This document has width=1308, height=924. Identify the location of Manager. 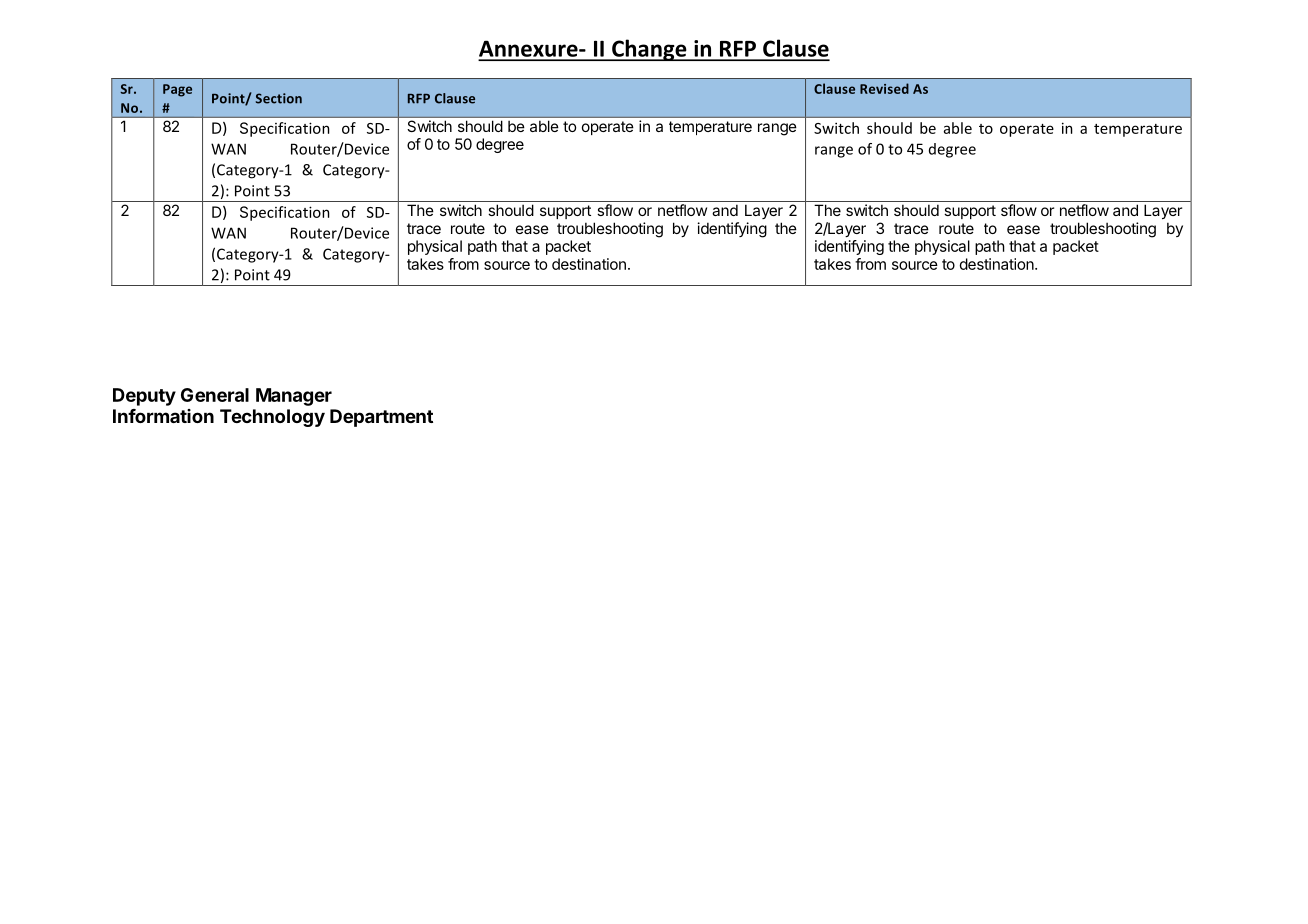
(294, 397).
